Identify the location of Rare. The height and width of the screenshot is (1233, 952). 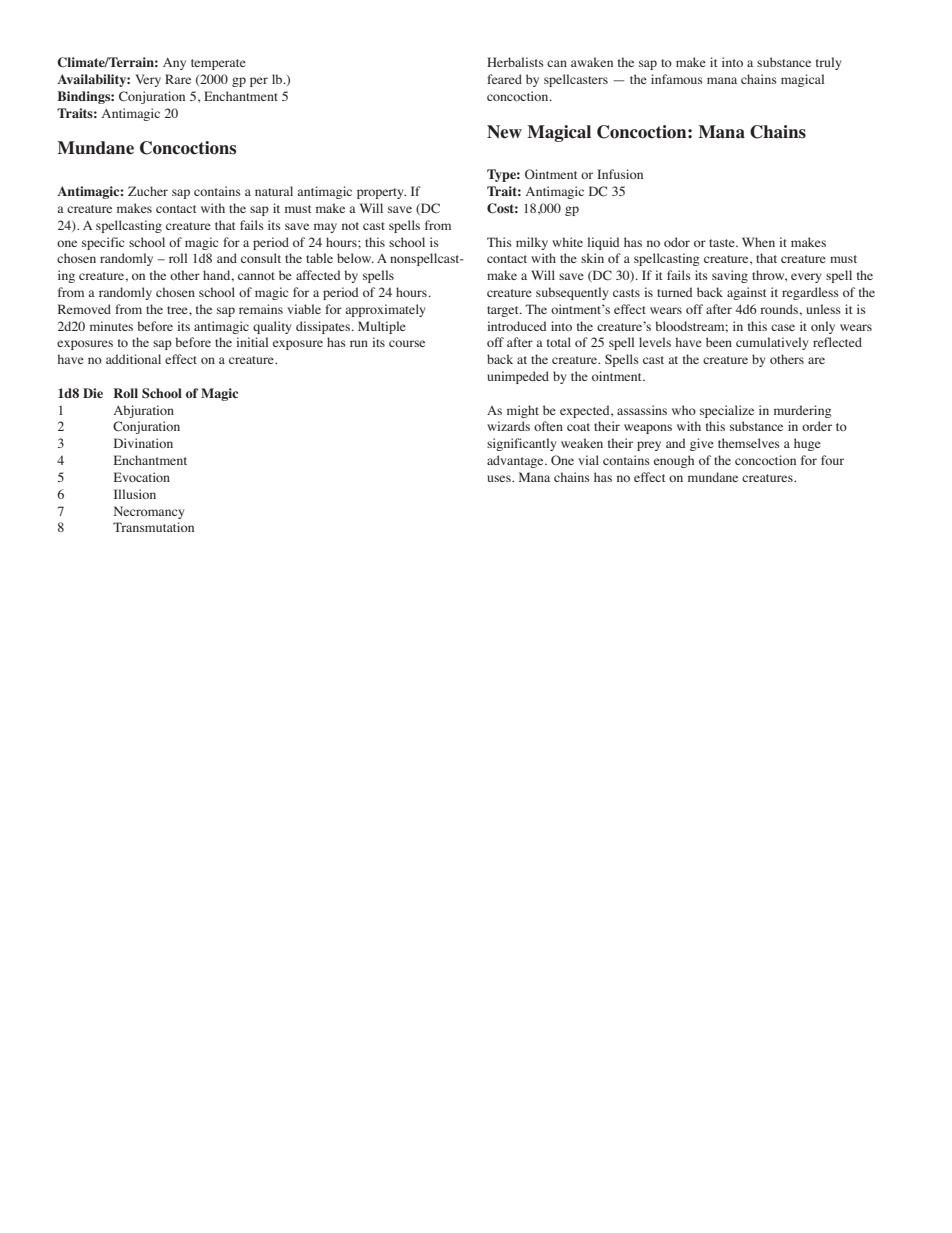
(178, 79).
